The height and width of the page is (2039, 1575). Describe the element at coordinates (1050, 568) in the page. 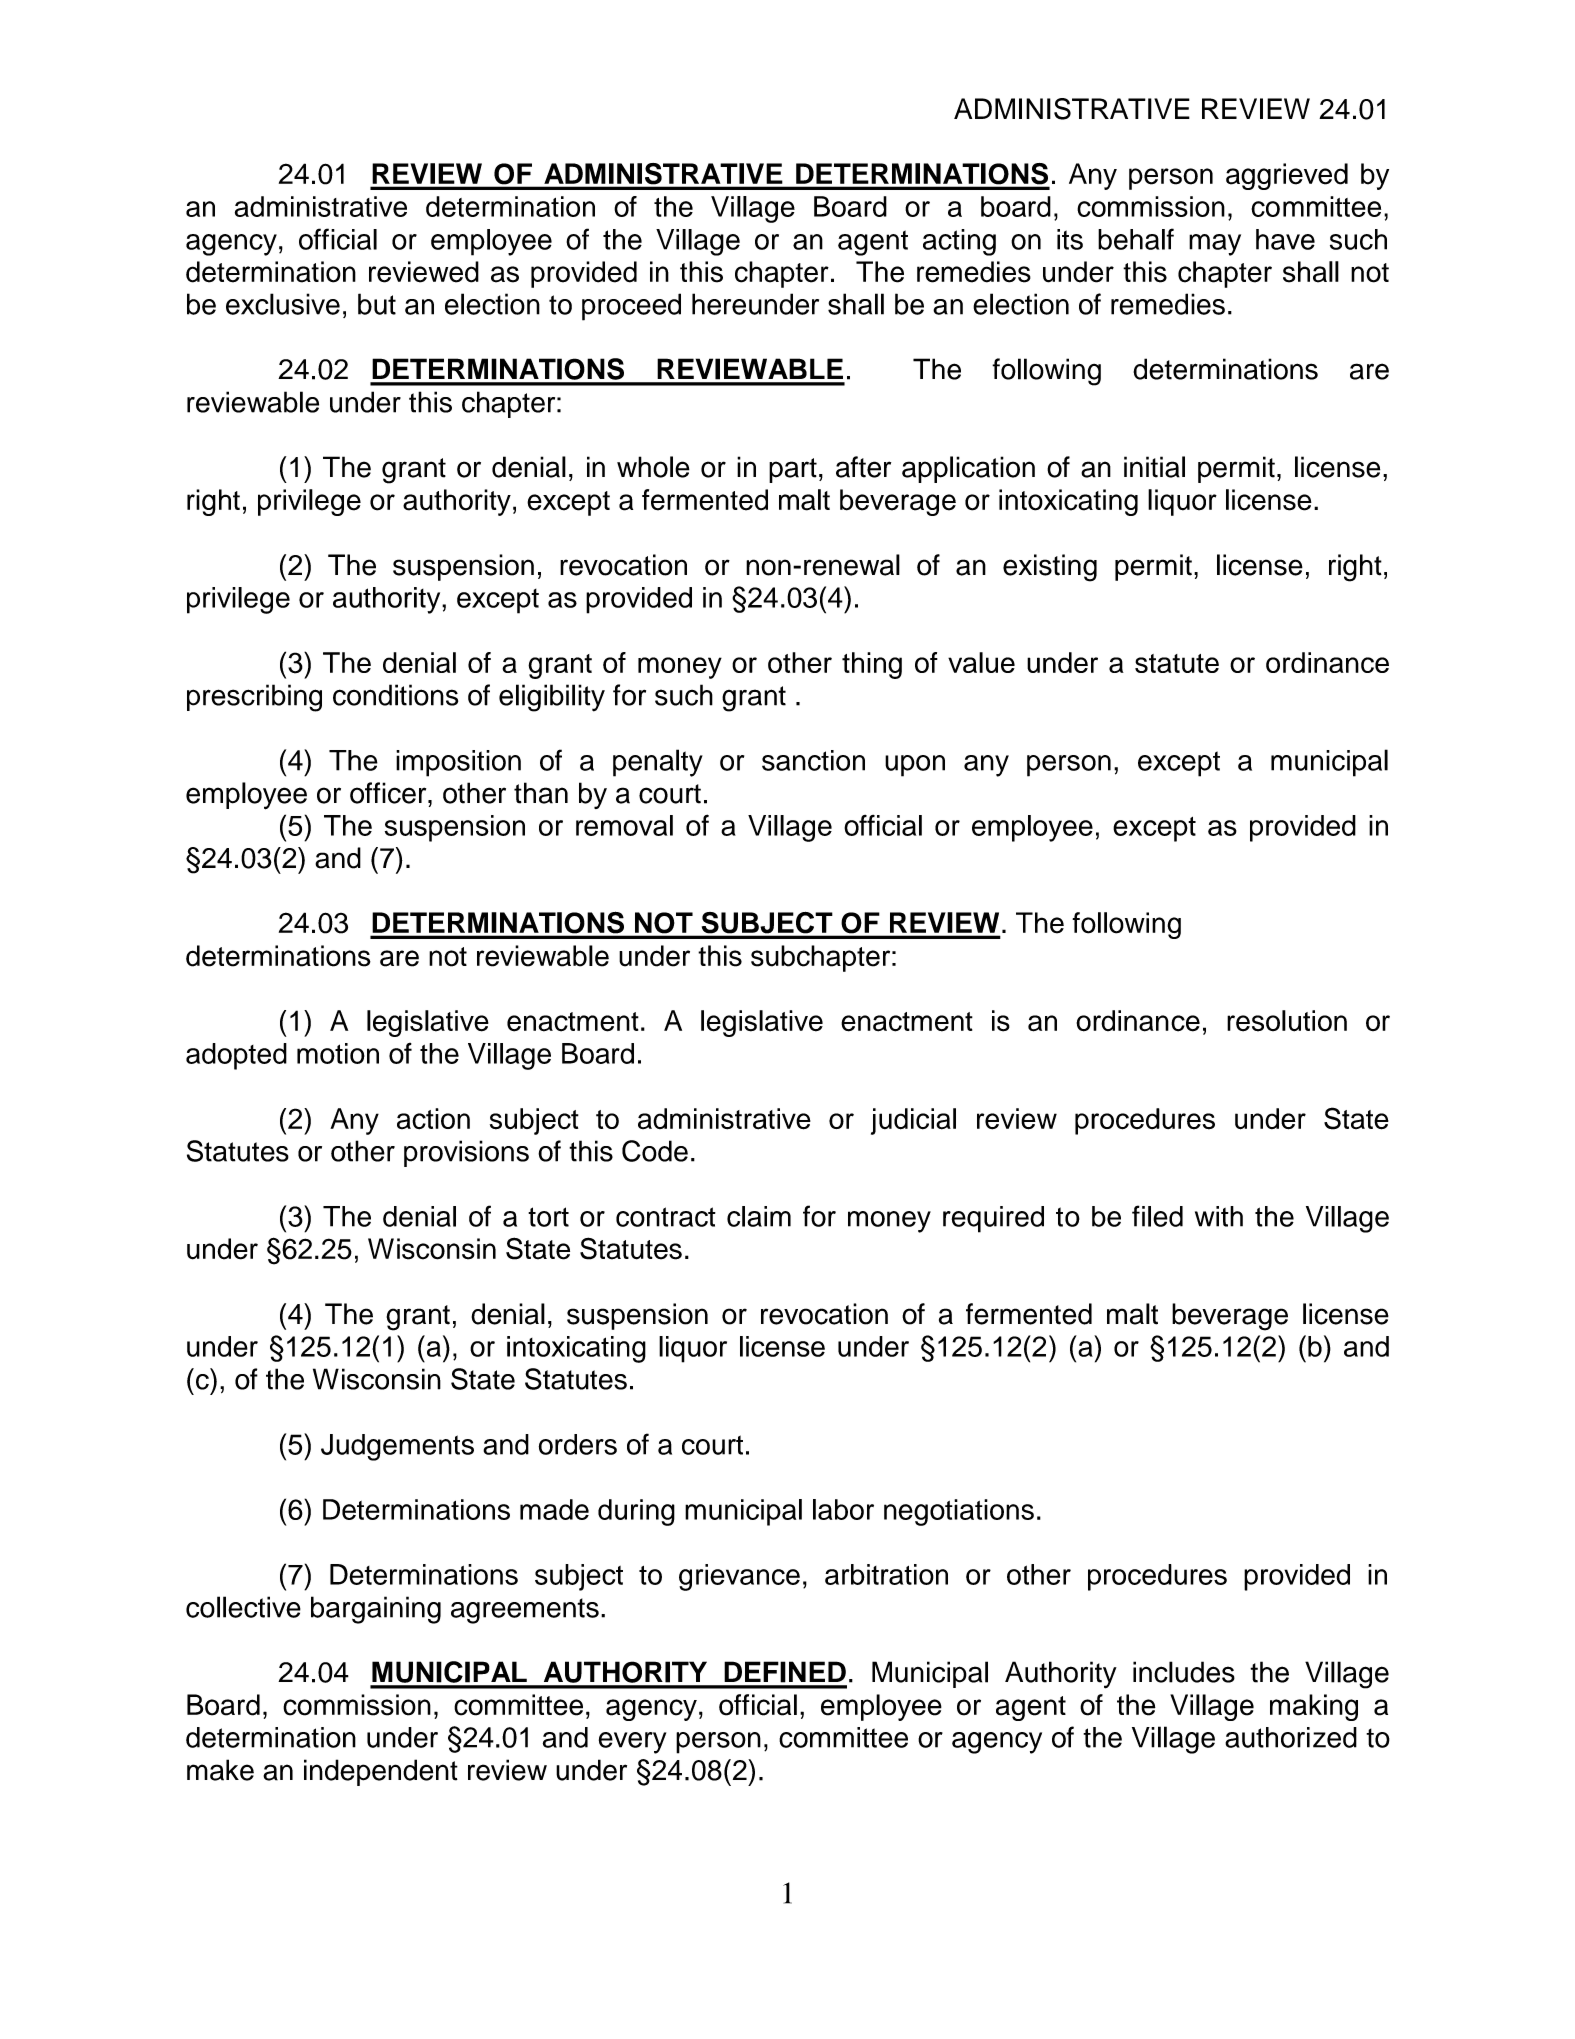

I see `existing` at that location.
